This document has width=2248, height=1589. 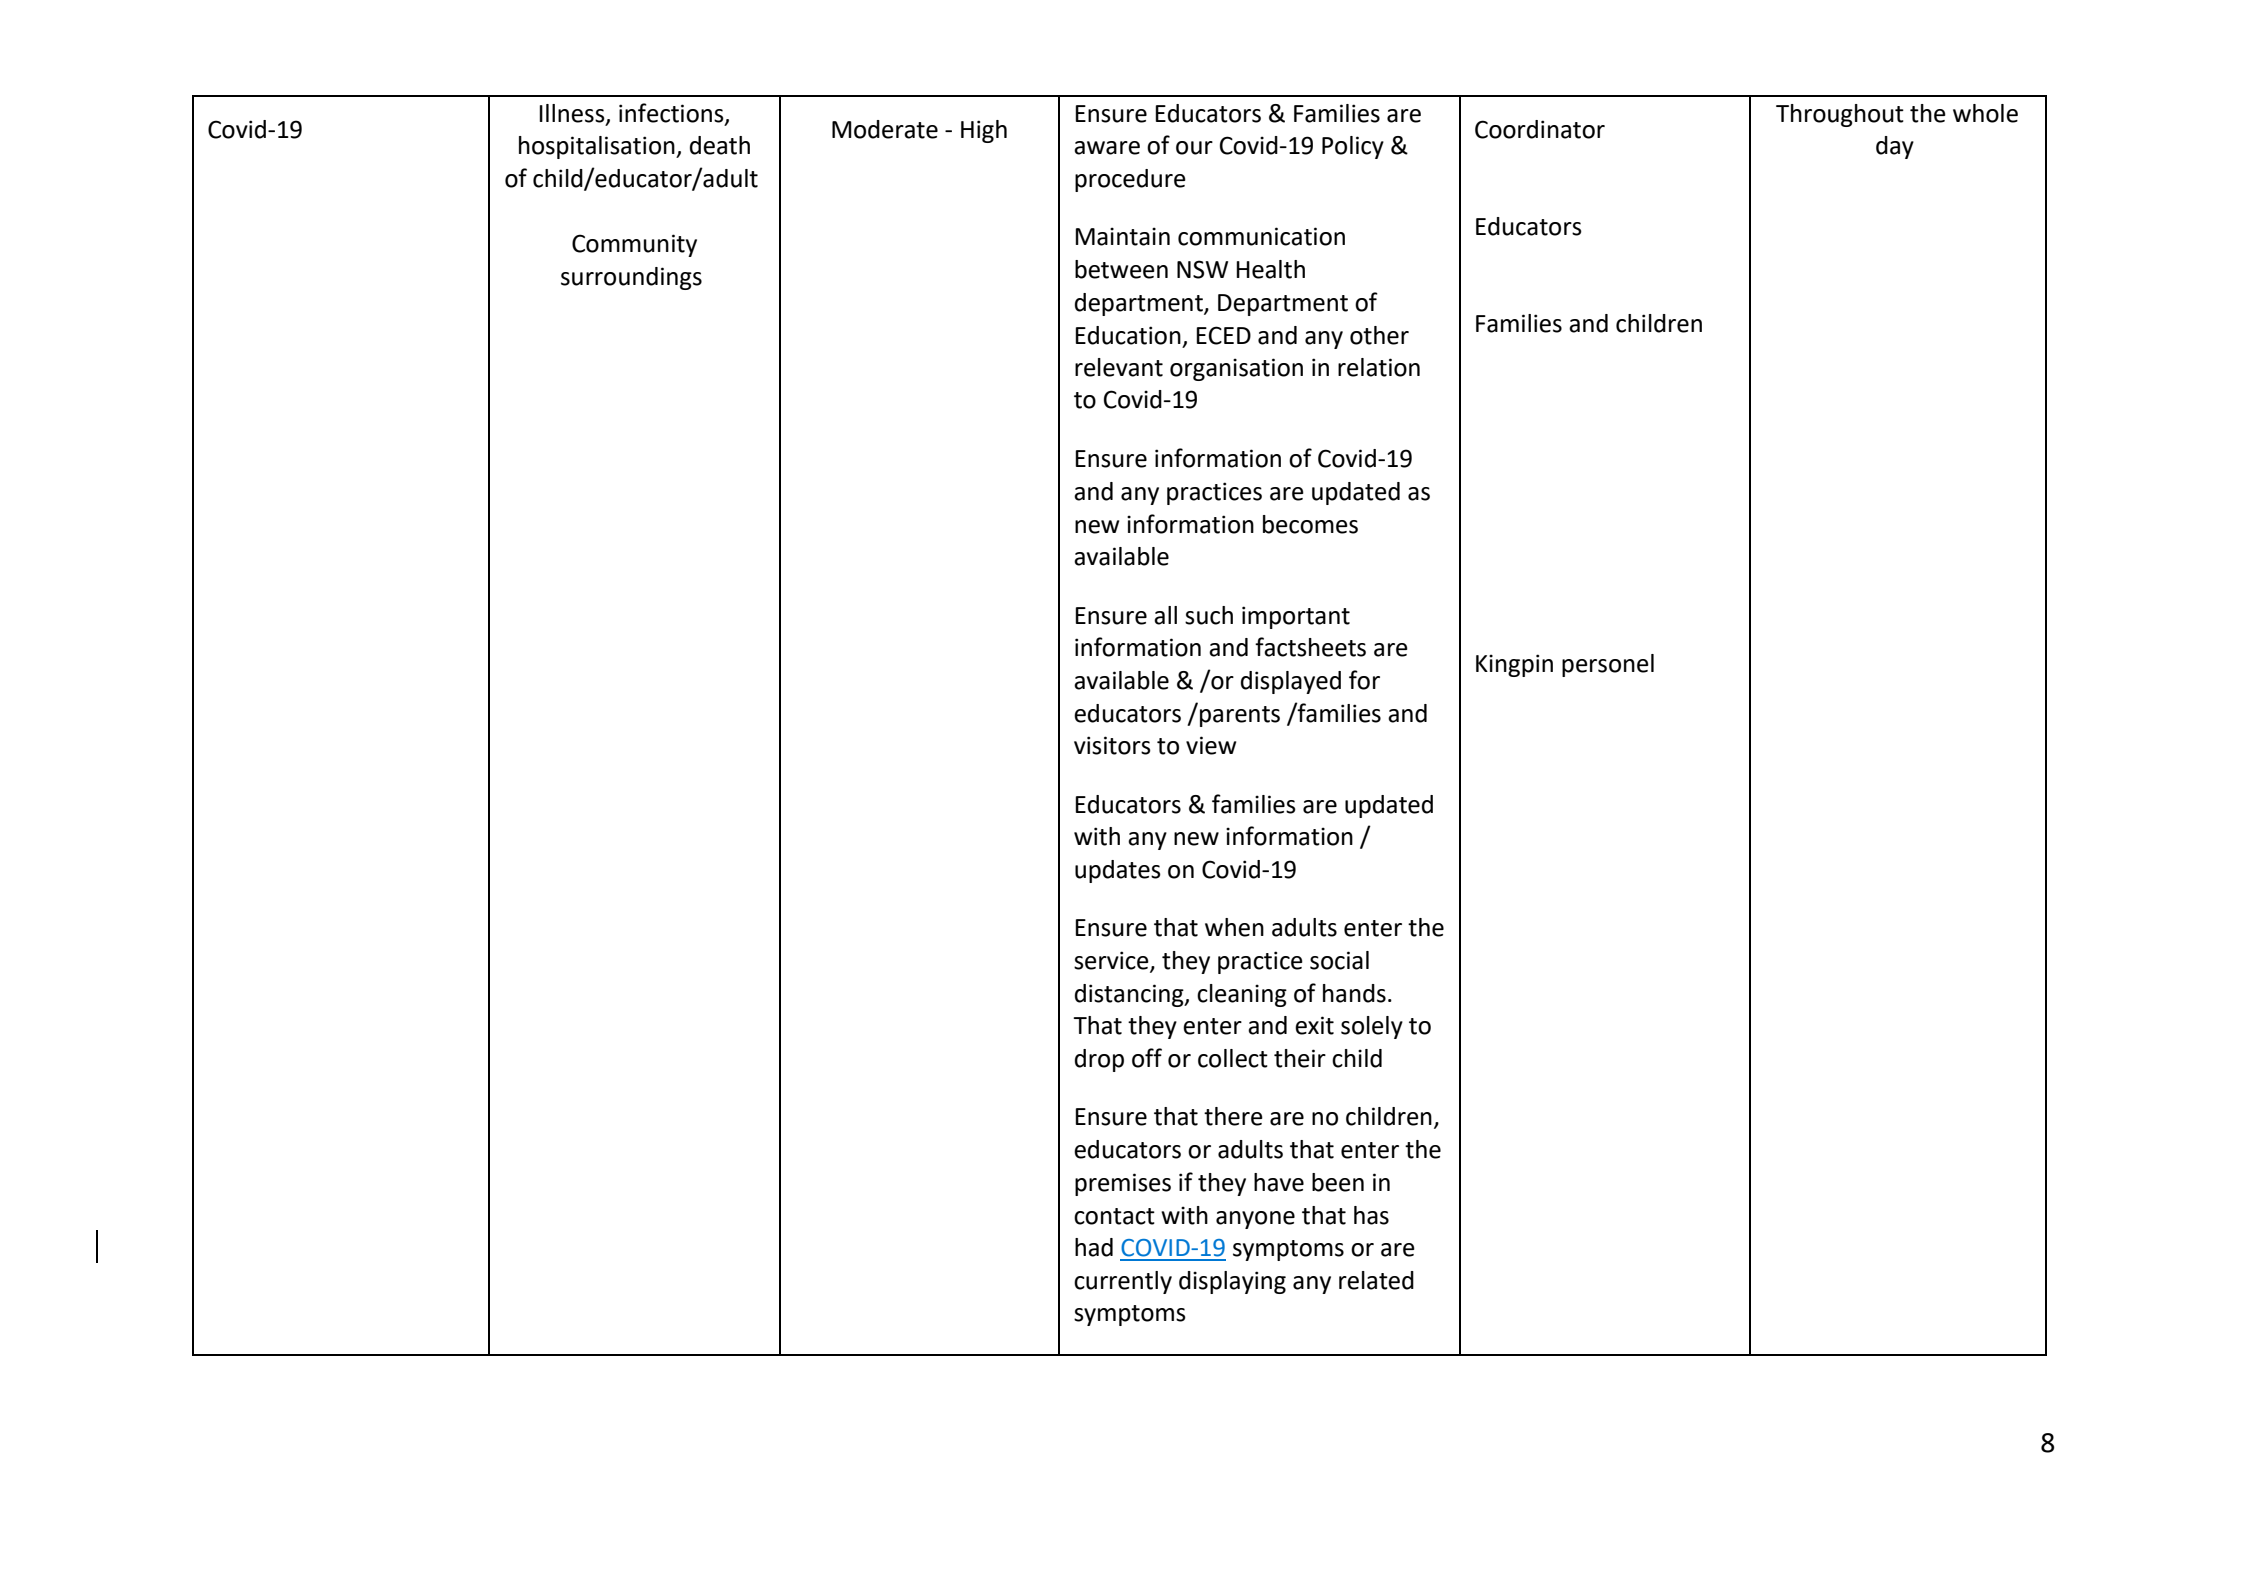 What do you see at coordinates (1608, 665) in the document?
I see `personel` at bounding box center [1608, 665].
